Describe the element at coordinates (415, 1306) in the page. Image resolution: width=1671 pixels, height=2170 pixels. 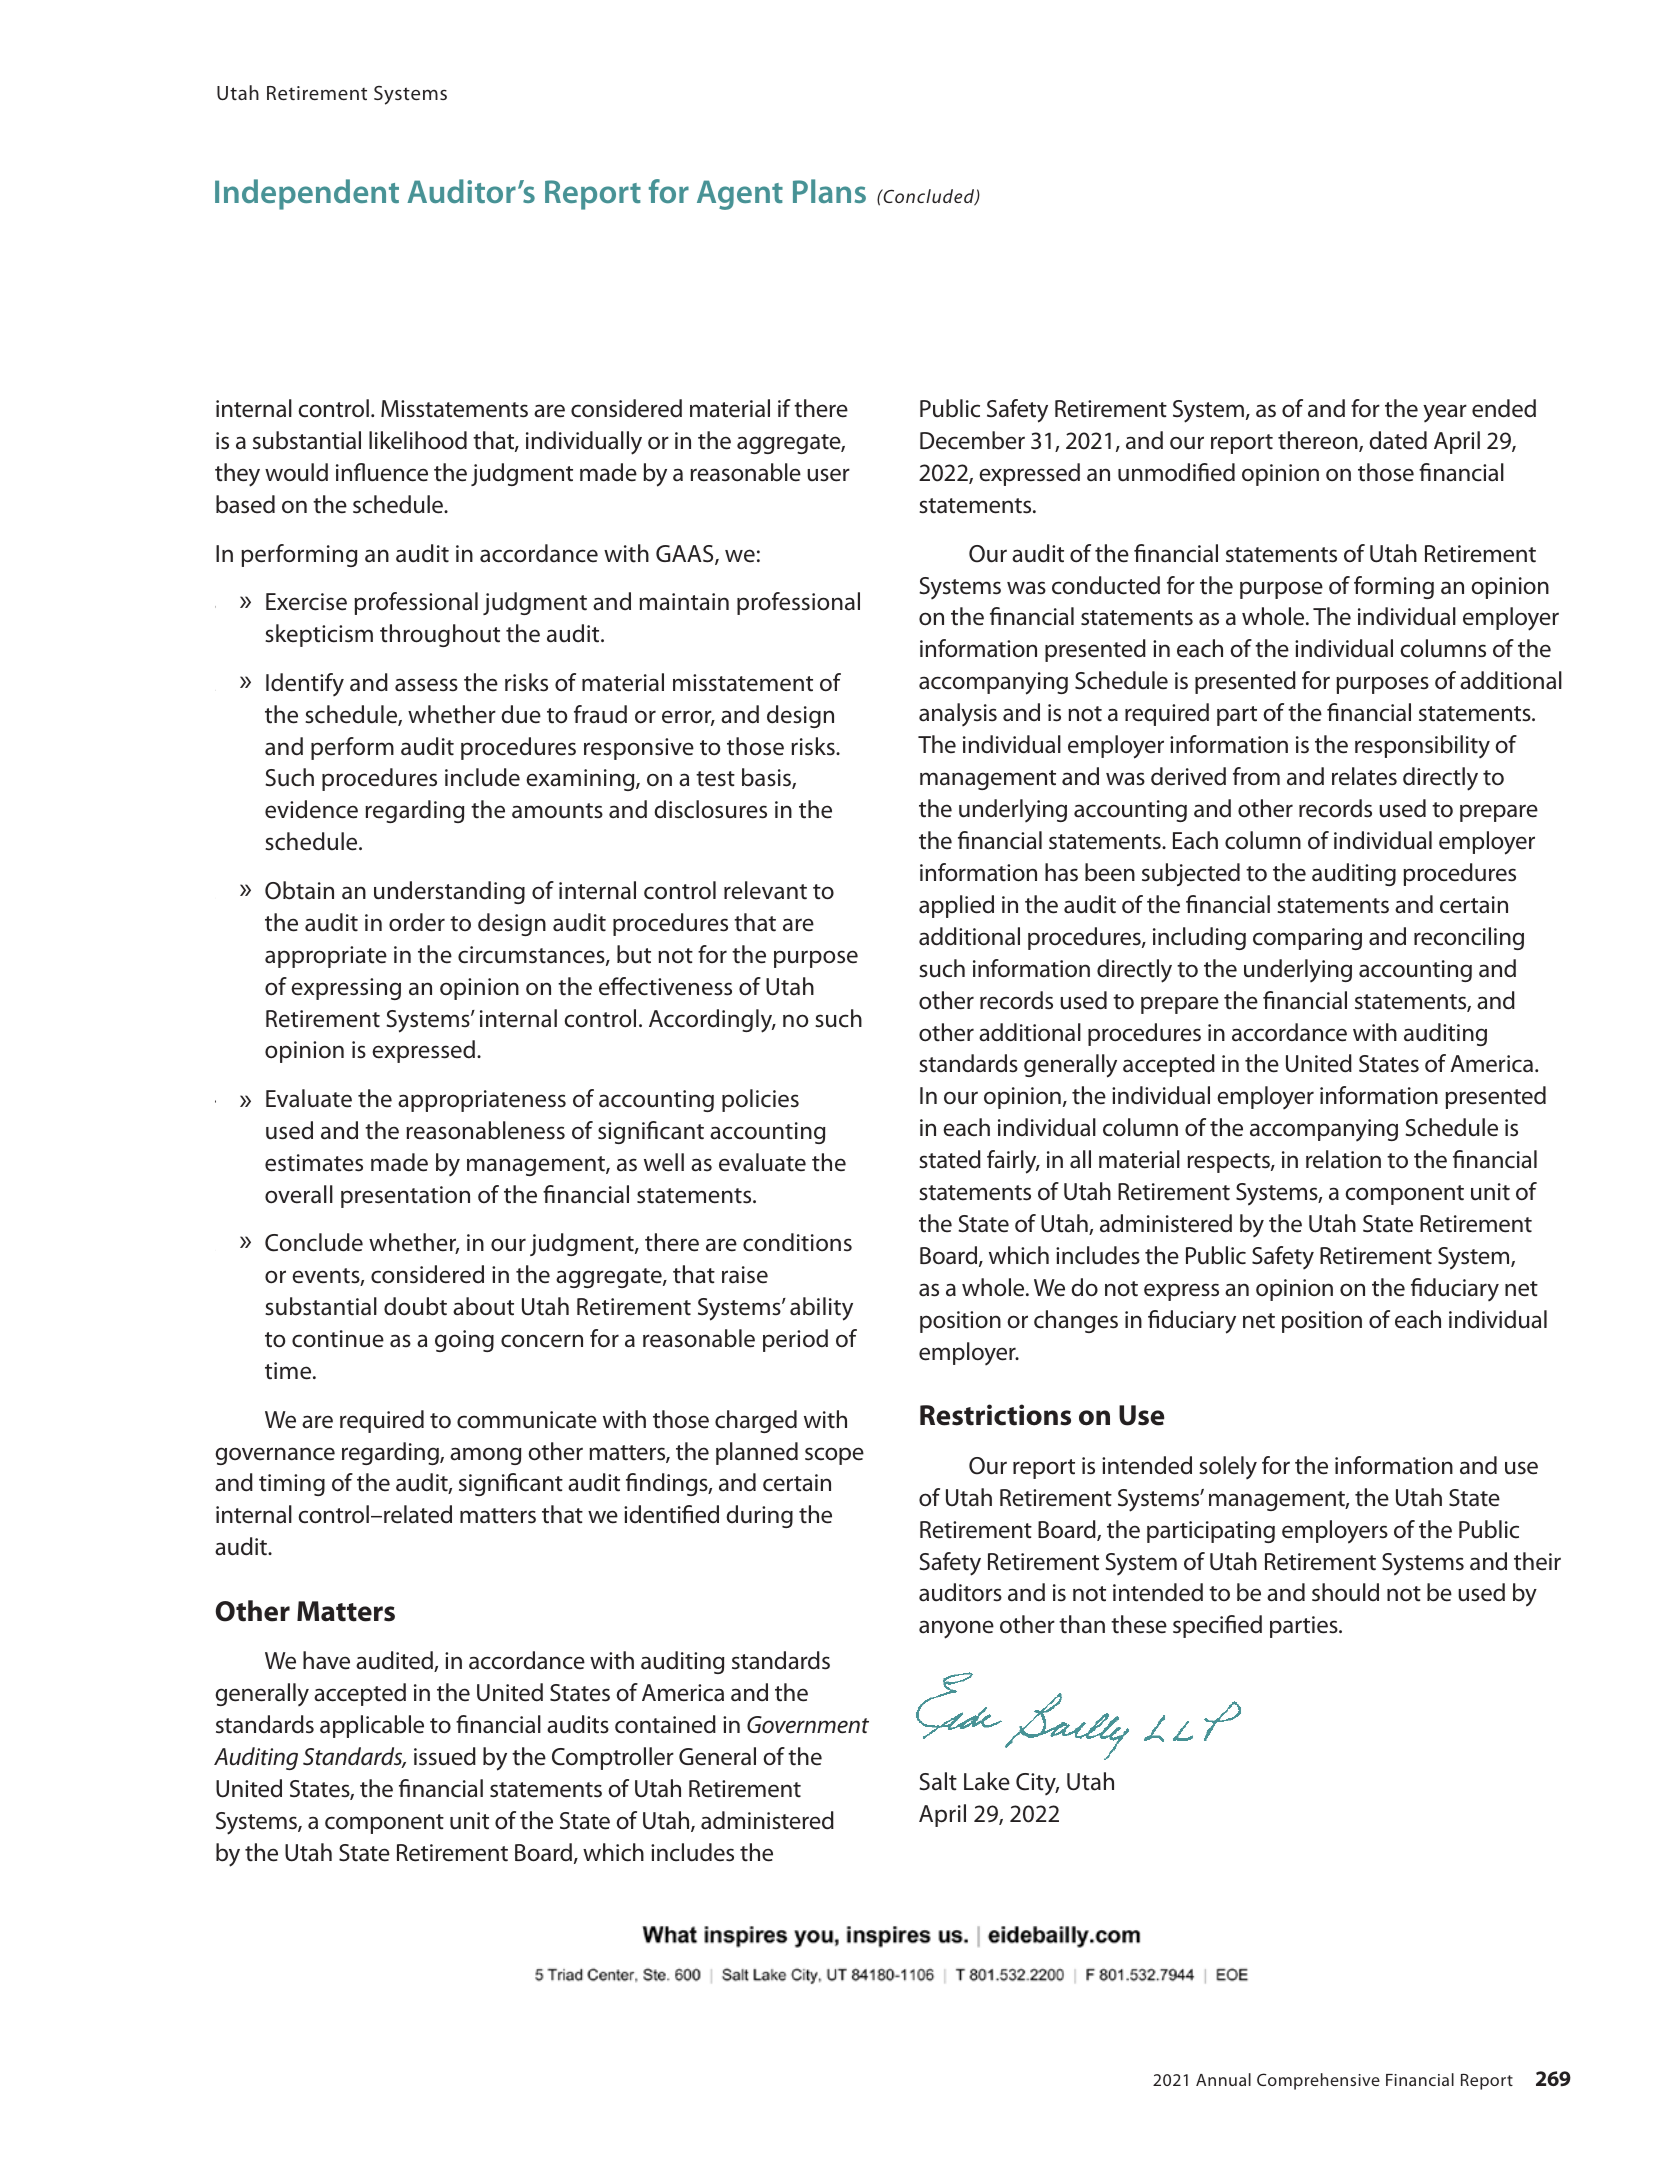
I see `doubt` at that location.
